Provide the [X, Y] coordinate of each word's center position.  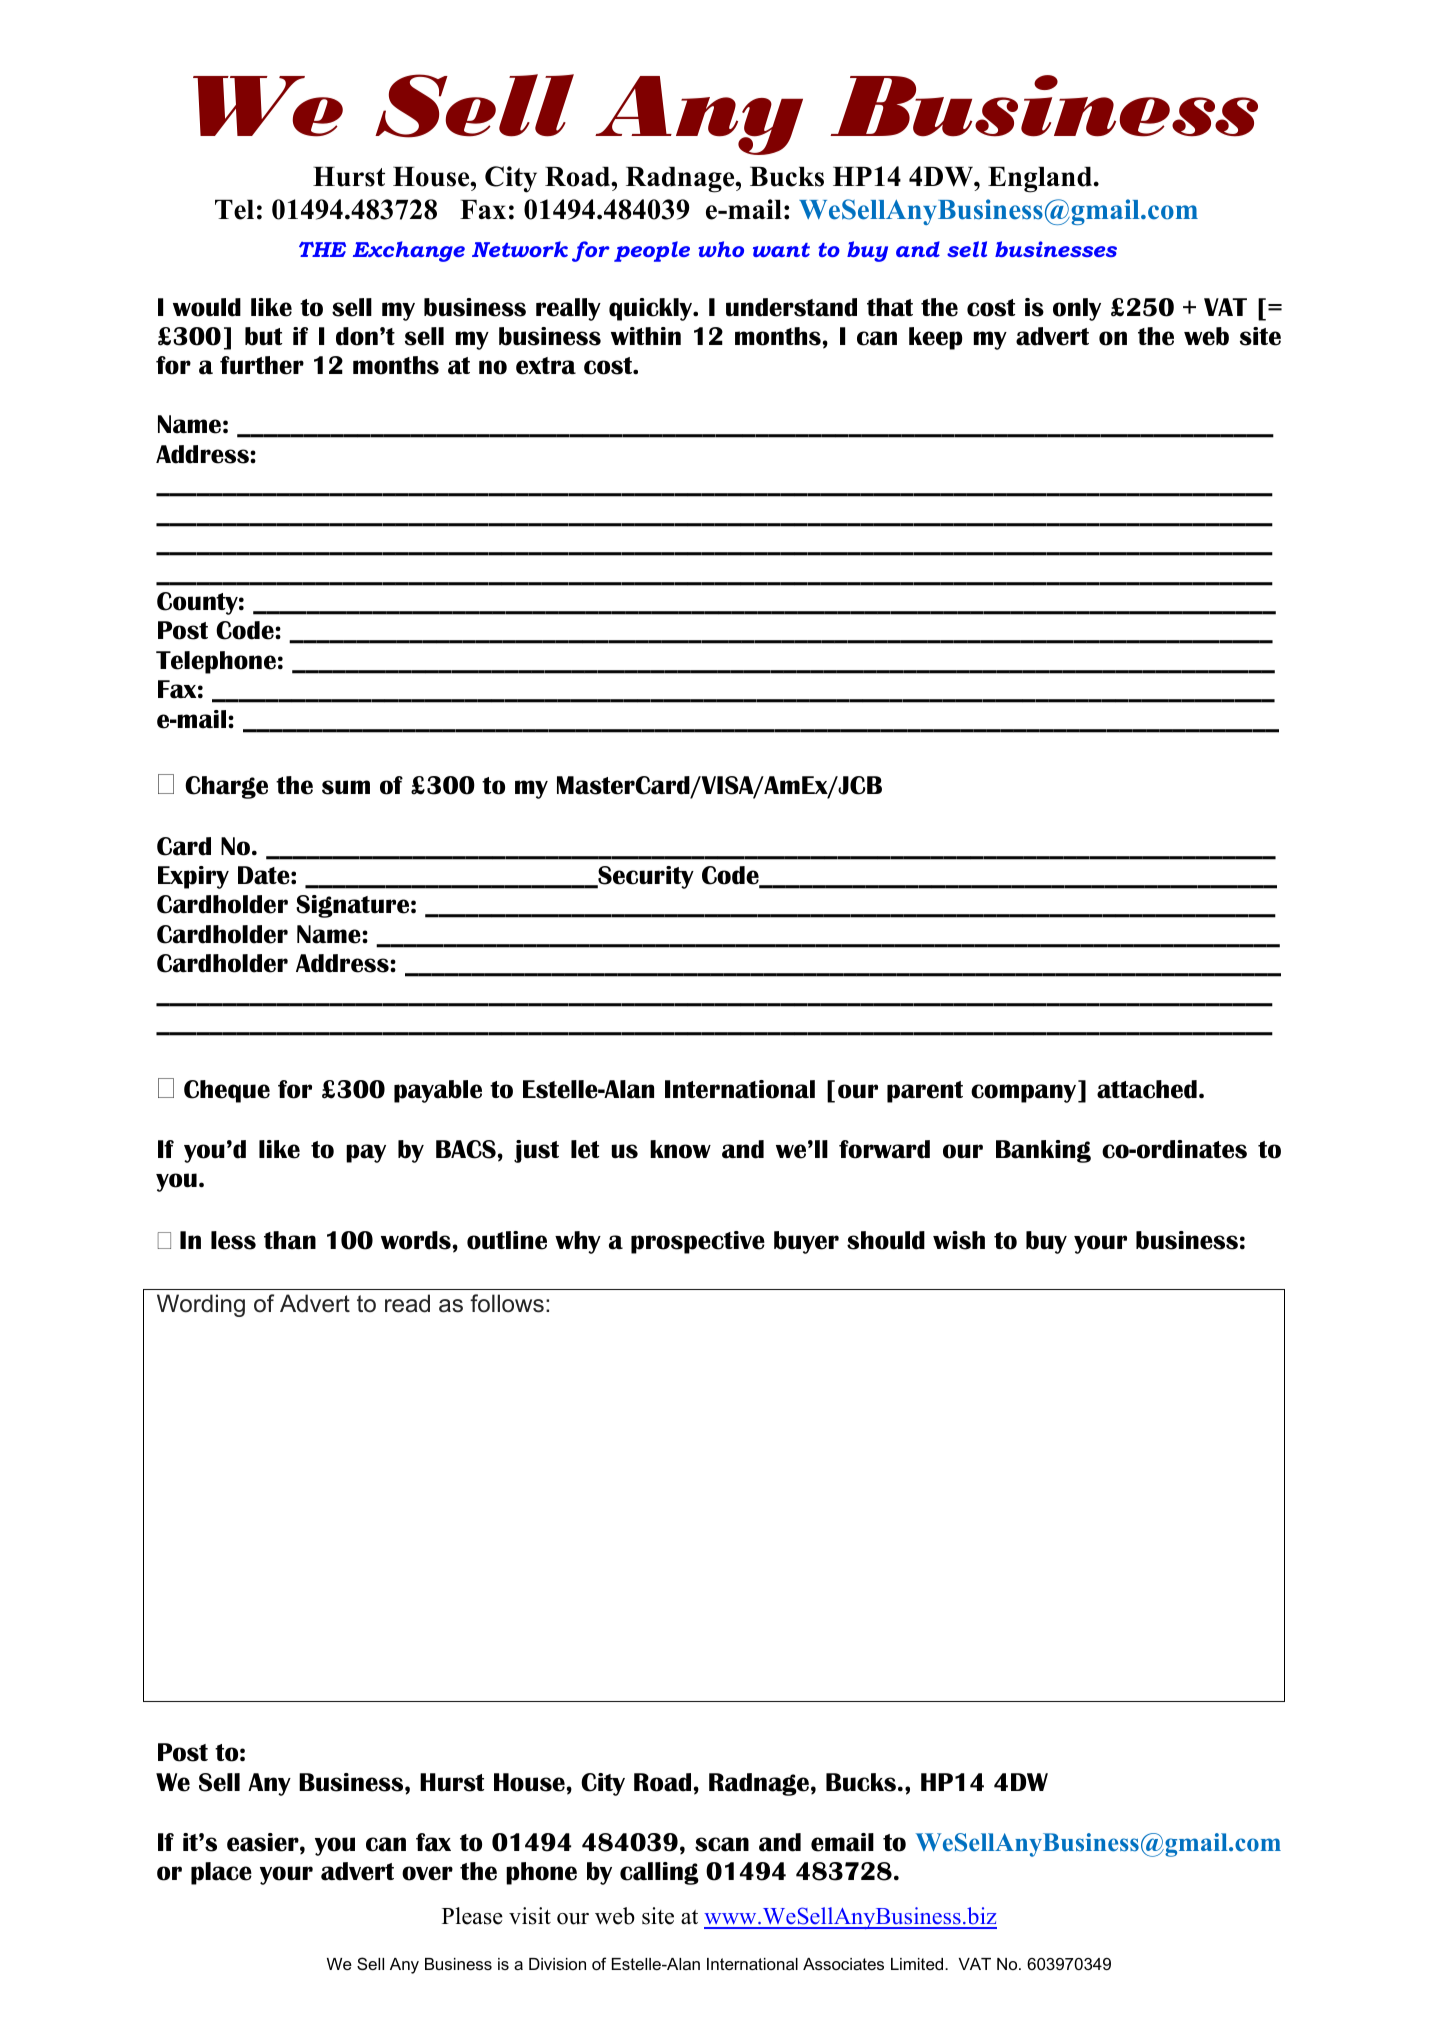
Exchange [409, 251]
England [1041, 180]
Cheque [227, 1091]
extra [546, 366]
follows [507, 1303]
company [1025, 1093]
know [680, 1149]
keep [935, 338]
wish [959, 1240]
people [652, 251]
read [407, 1303]
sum [346, 787]
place [221, 1873]
